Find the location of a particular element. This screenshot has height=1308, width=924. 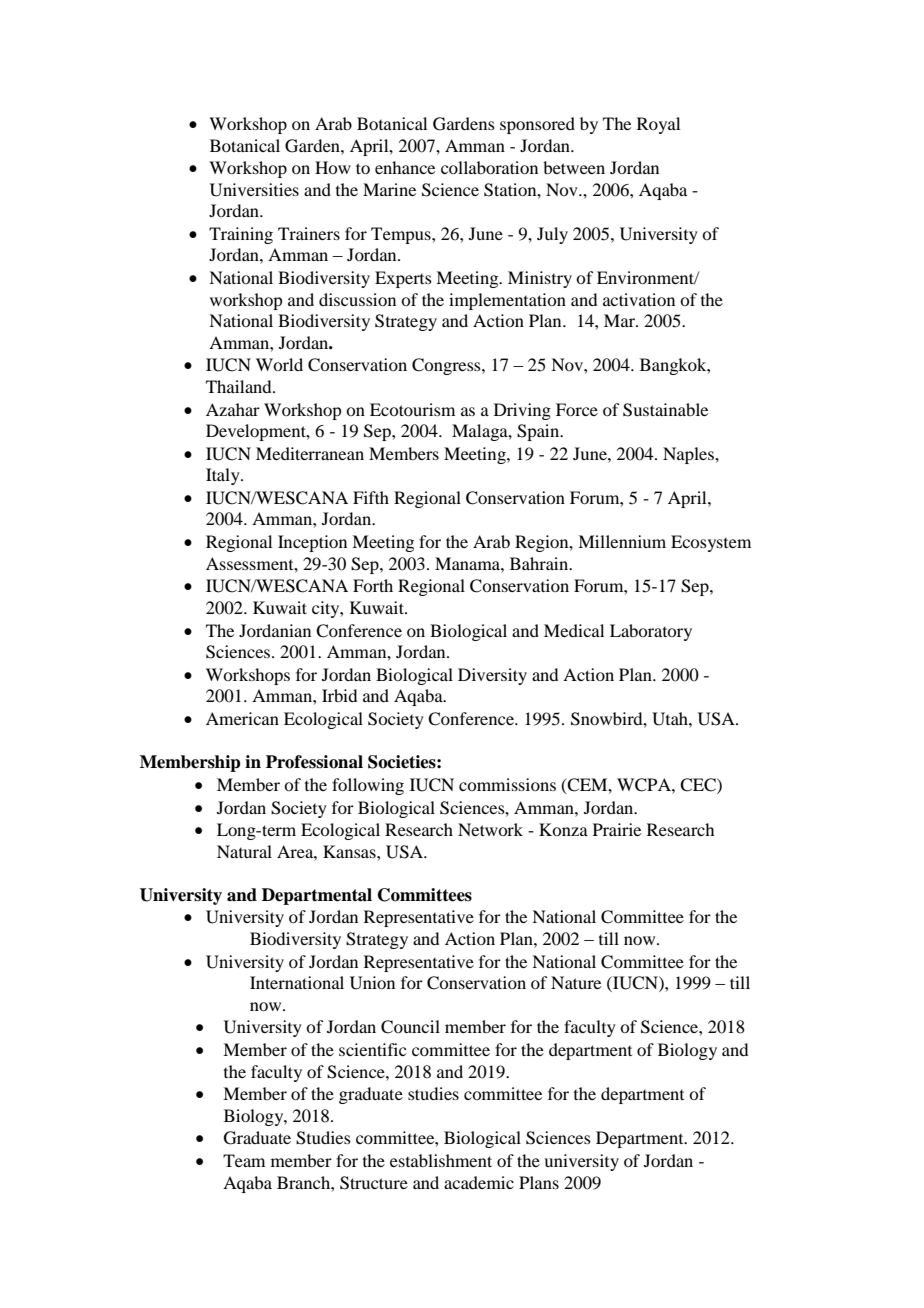

Team is located at coordinates (244, 1160).
